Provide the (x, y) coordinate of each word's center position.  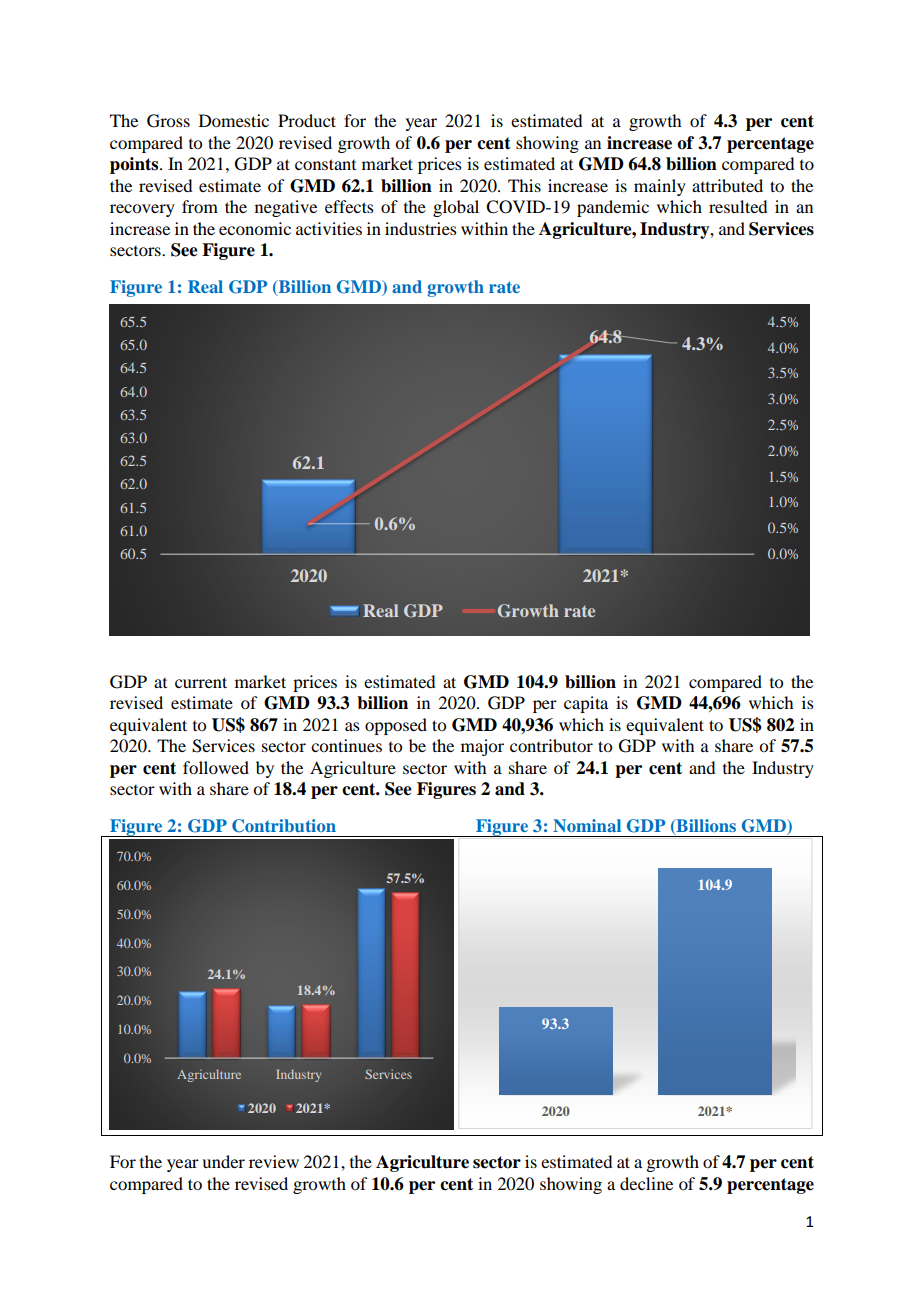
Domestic (234, 120)
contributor (551, 745)
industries (421, 228)
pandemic (613, 208)
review (274, 1161)
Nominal (587, 825)
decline (646, 1183)
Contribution (284, 826)
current (201, 682)
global (456, 208)
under (223, 1161)
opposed (396, 726)
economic (255, 228)
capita (586, 704)
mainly (660, 187)
